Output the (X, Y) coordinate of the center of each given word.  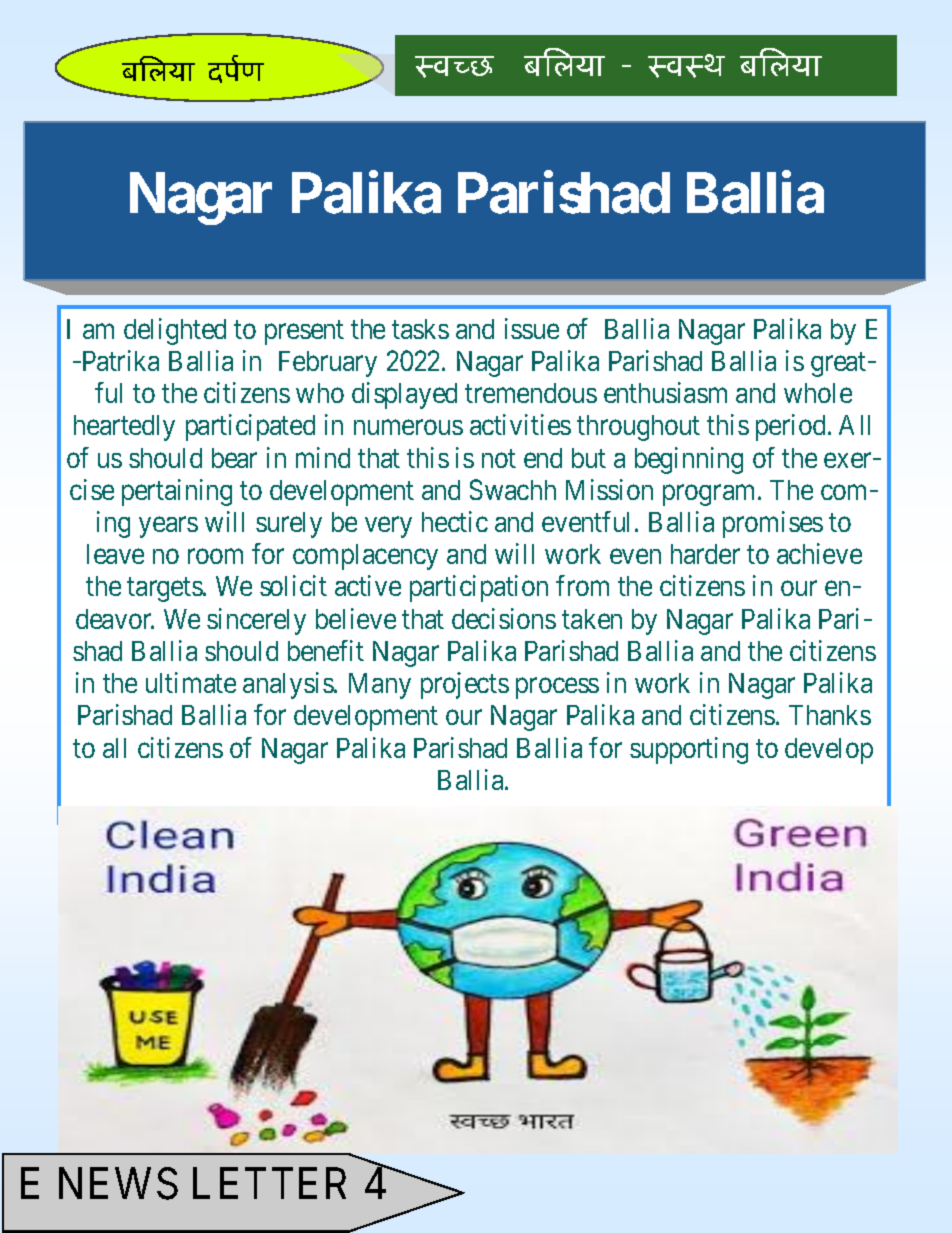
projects (465, 685)
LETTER (269, 1183)
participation (479, 588)
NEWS (118, 1184)
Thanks (830, 715)
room (215, 556)
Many (380, 686)
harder (705, 554)
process (557, 688)
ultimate (191, 682)
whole (818, 393)
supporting (689, 750)
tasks (420, 329)
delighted (175, 331)
